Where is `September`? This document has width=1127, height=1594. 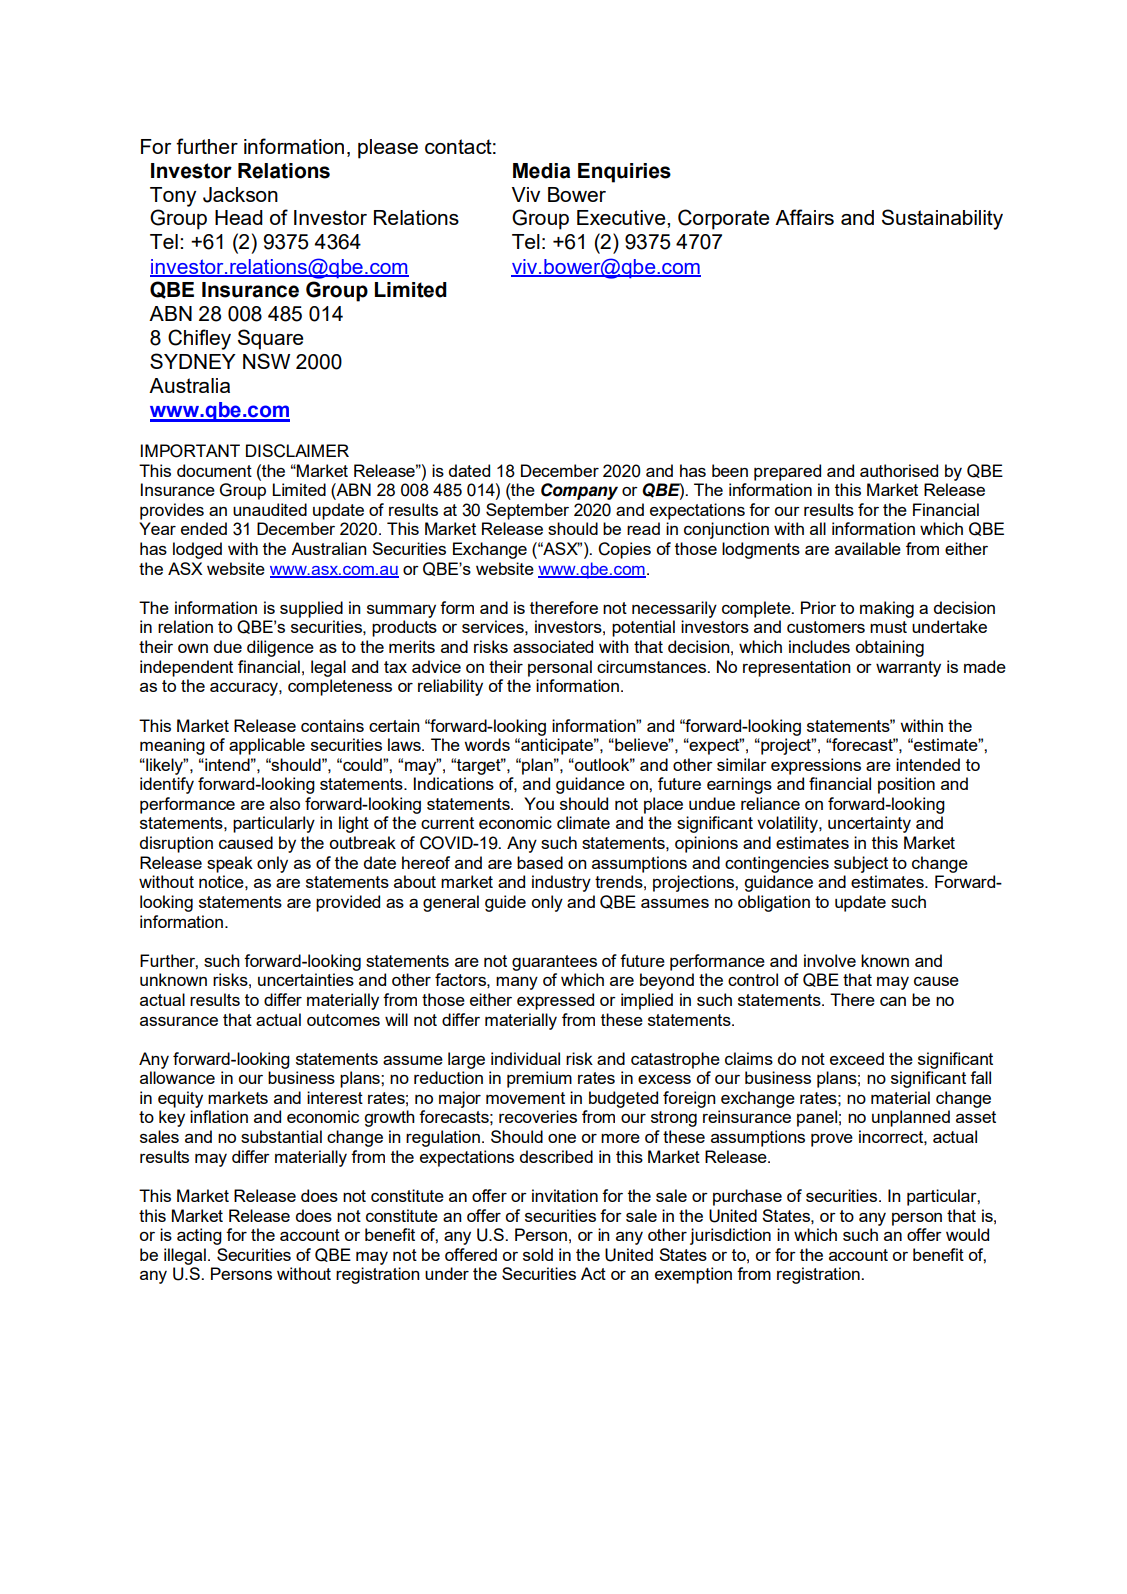 September is located at coordinates (527, 511).
